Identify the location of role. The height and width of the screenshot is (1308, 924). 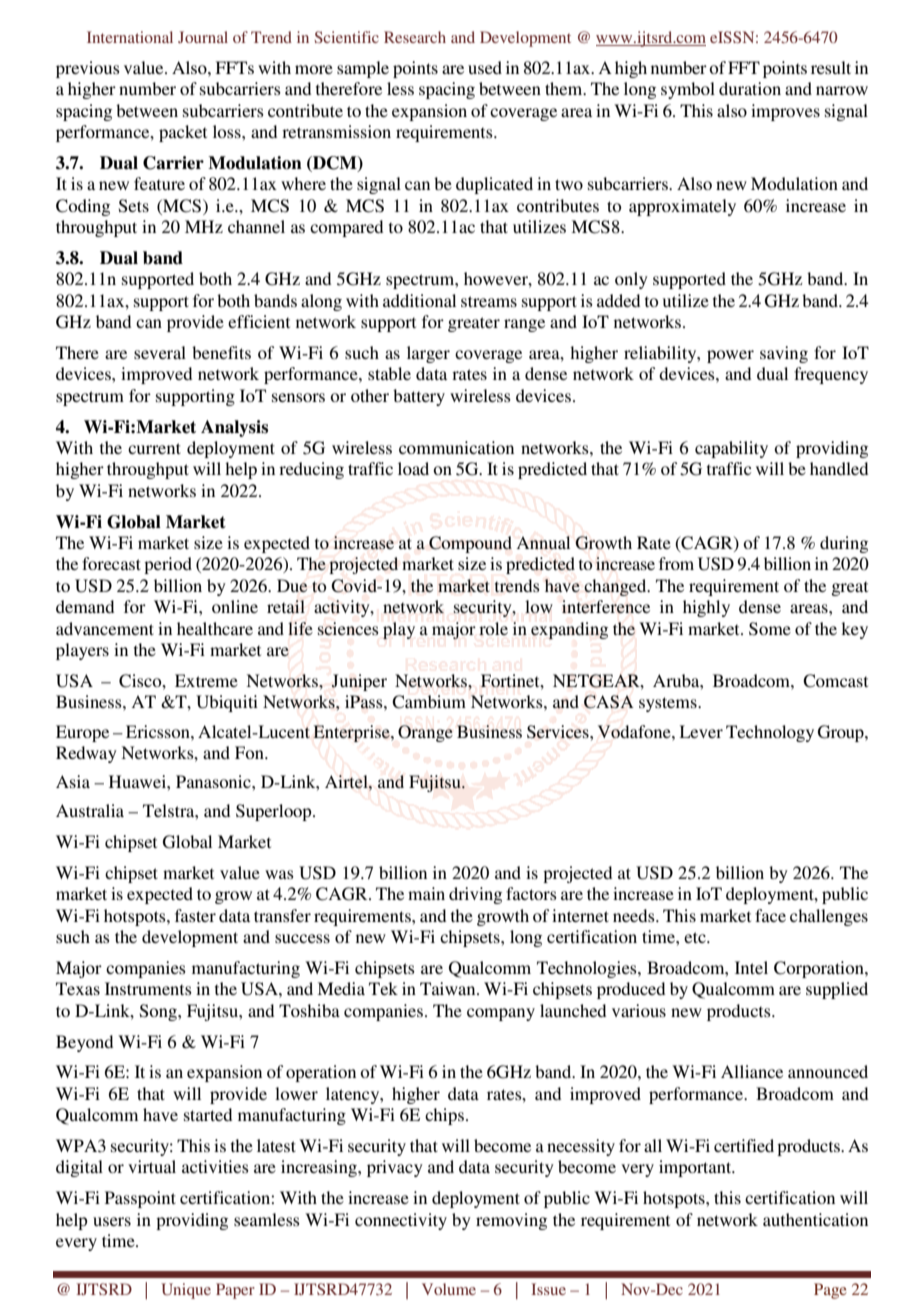
(493, 628).
